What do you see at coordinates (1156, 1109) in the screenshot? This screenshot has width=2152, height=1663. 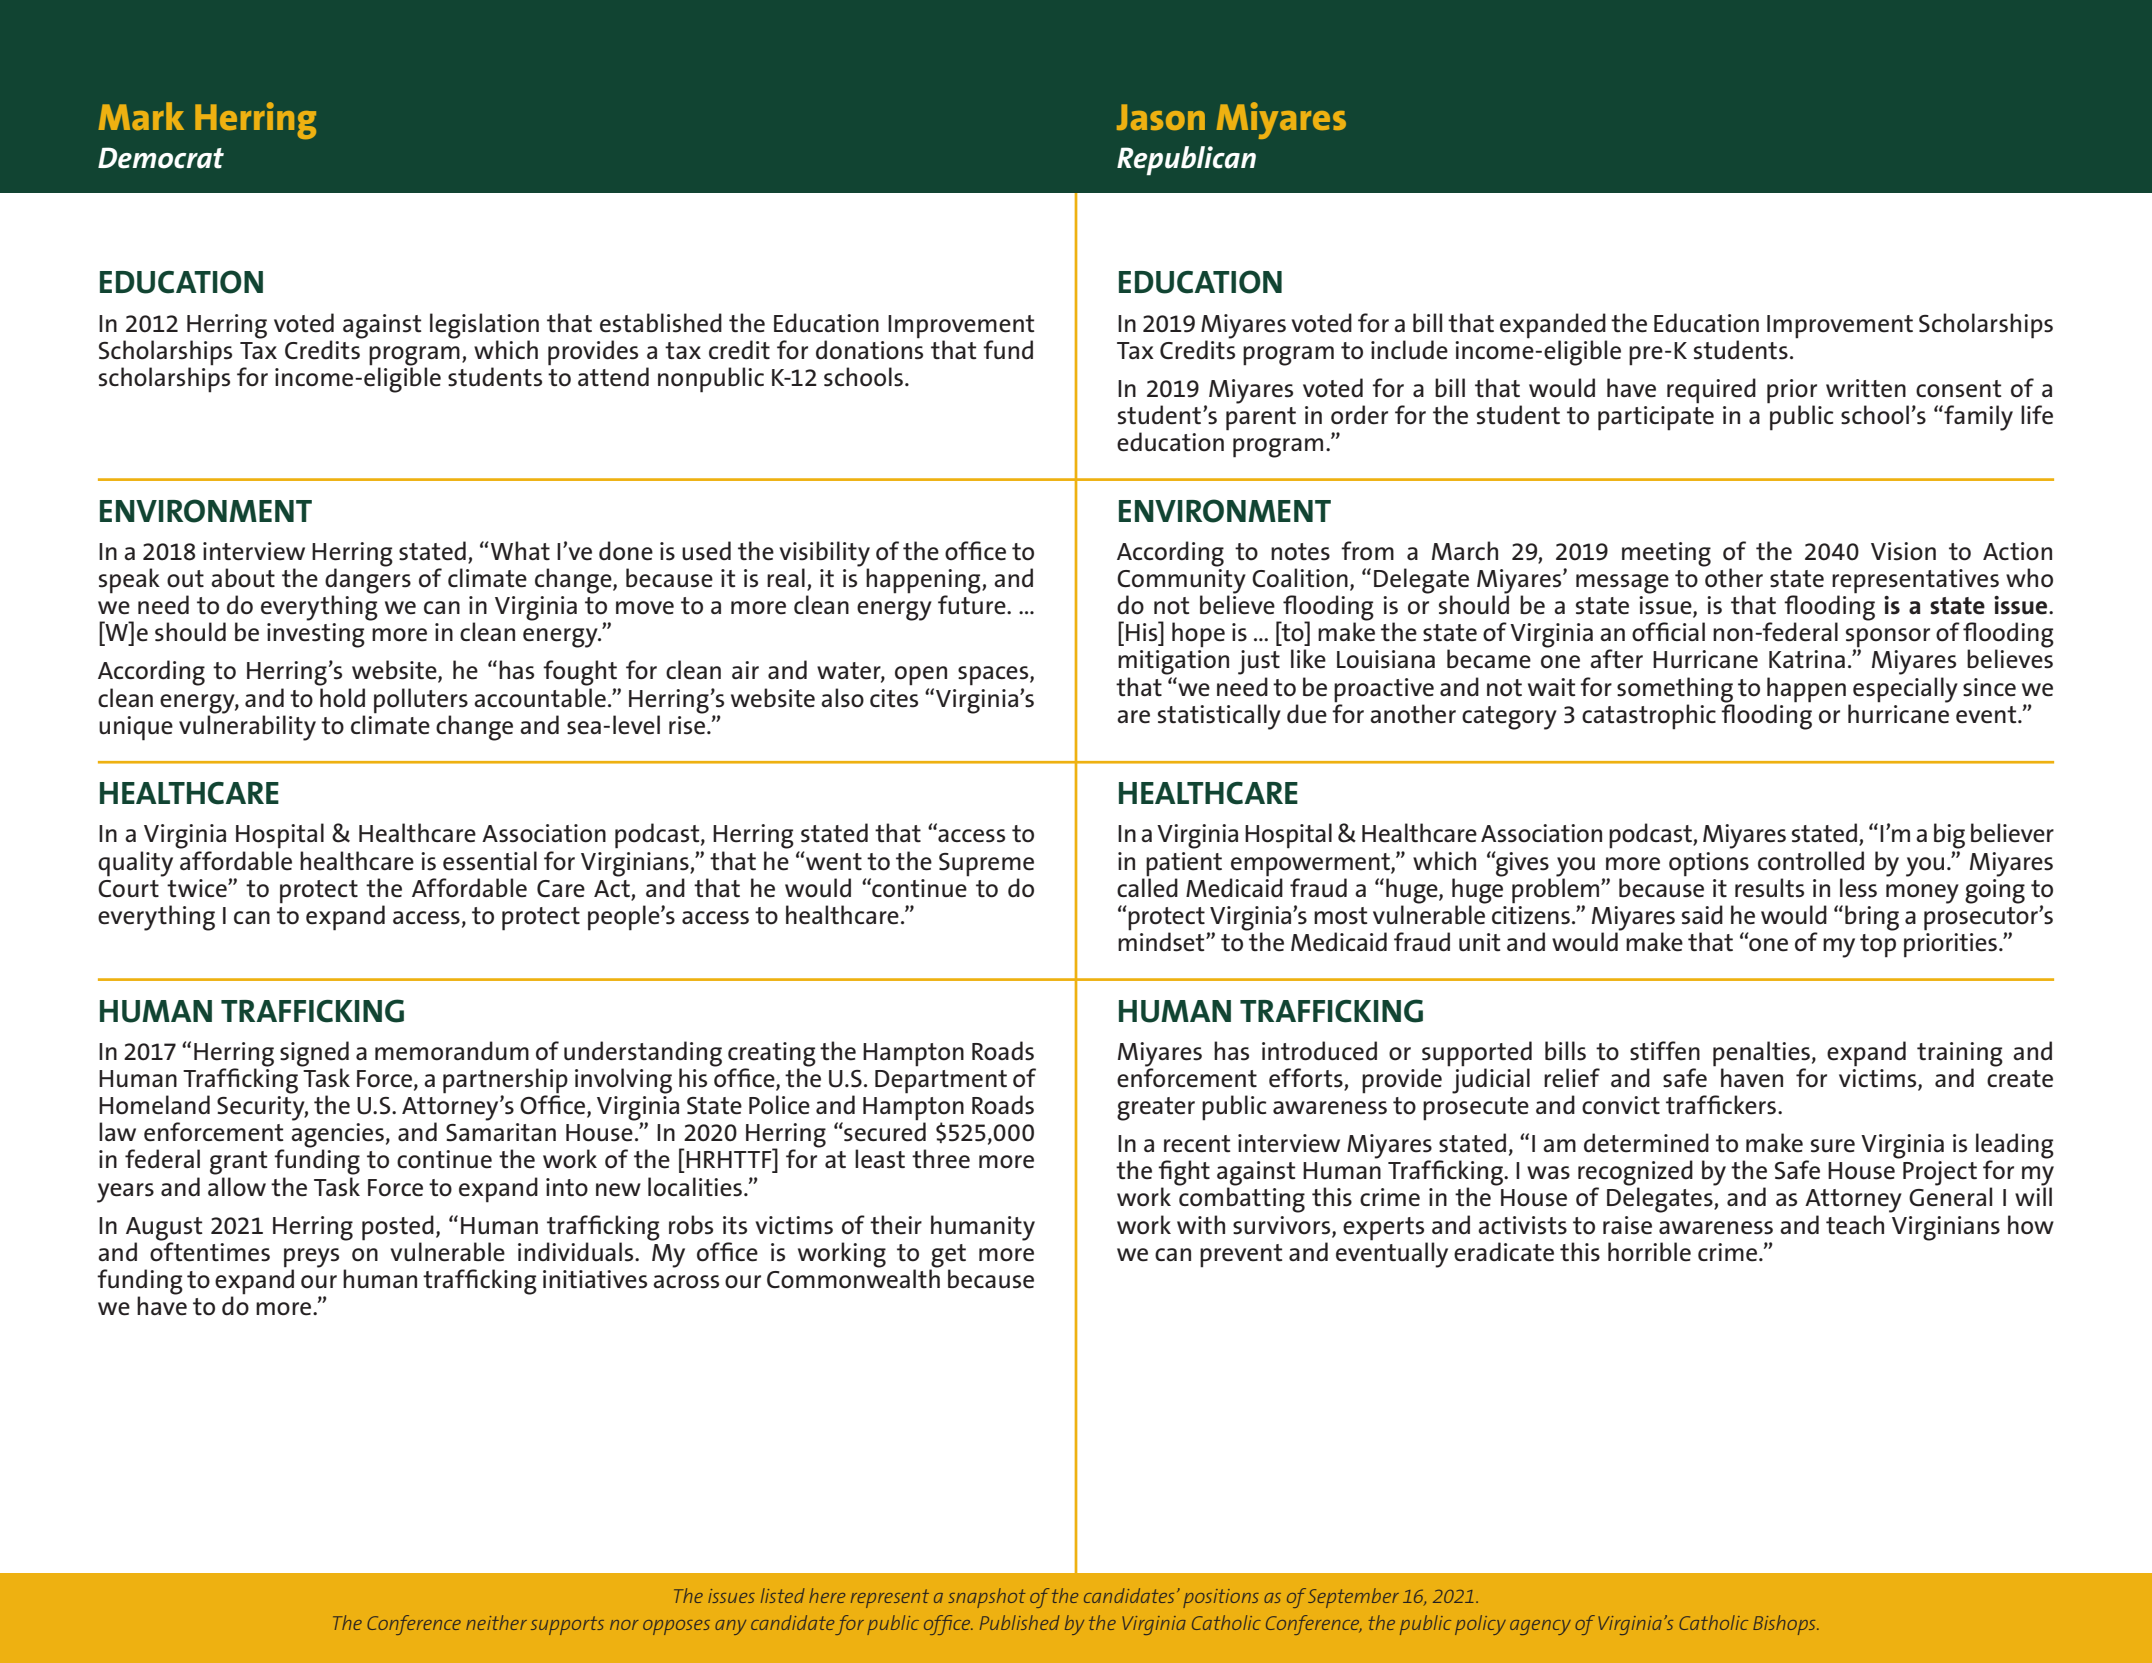 I see `greater` at bounding box center [1156, 1109].
